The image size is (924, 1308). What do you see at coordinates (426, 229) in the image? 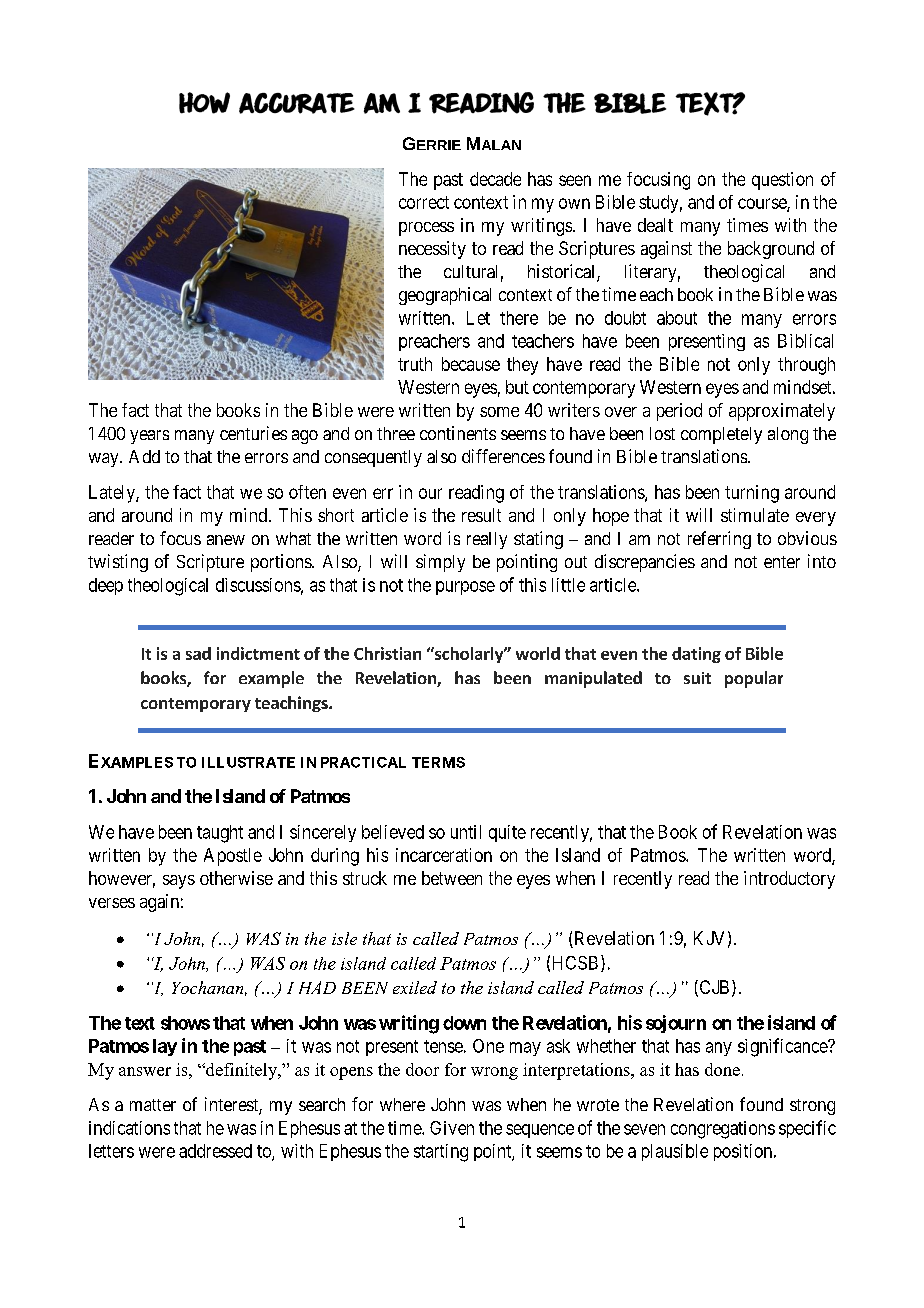
I see `process` at bounding box center [426, 229].
